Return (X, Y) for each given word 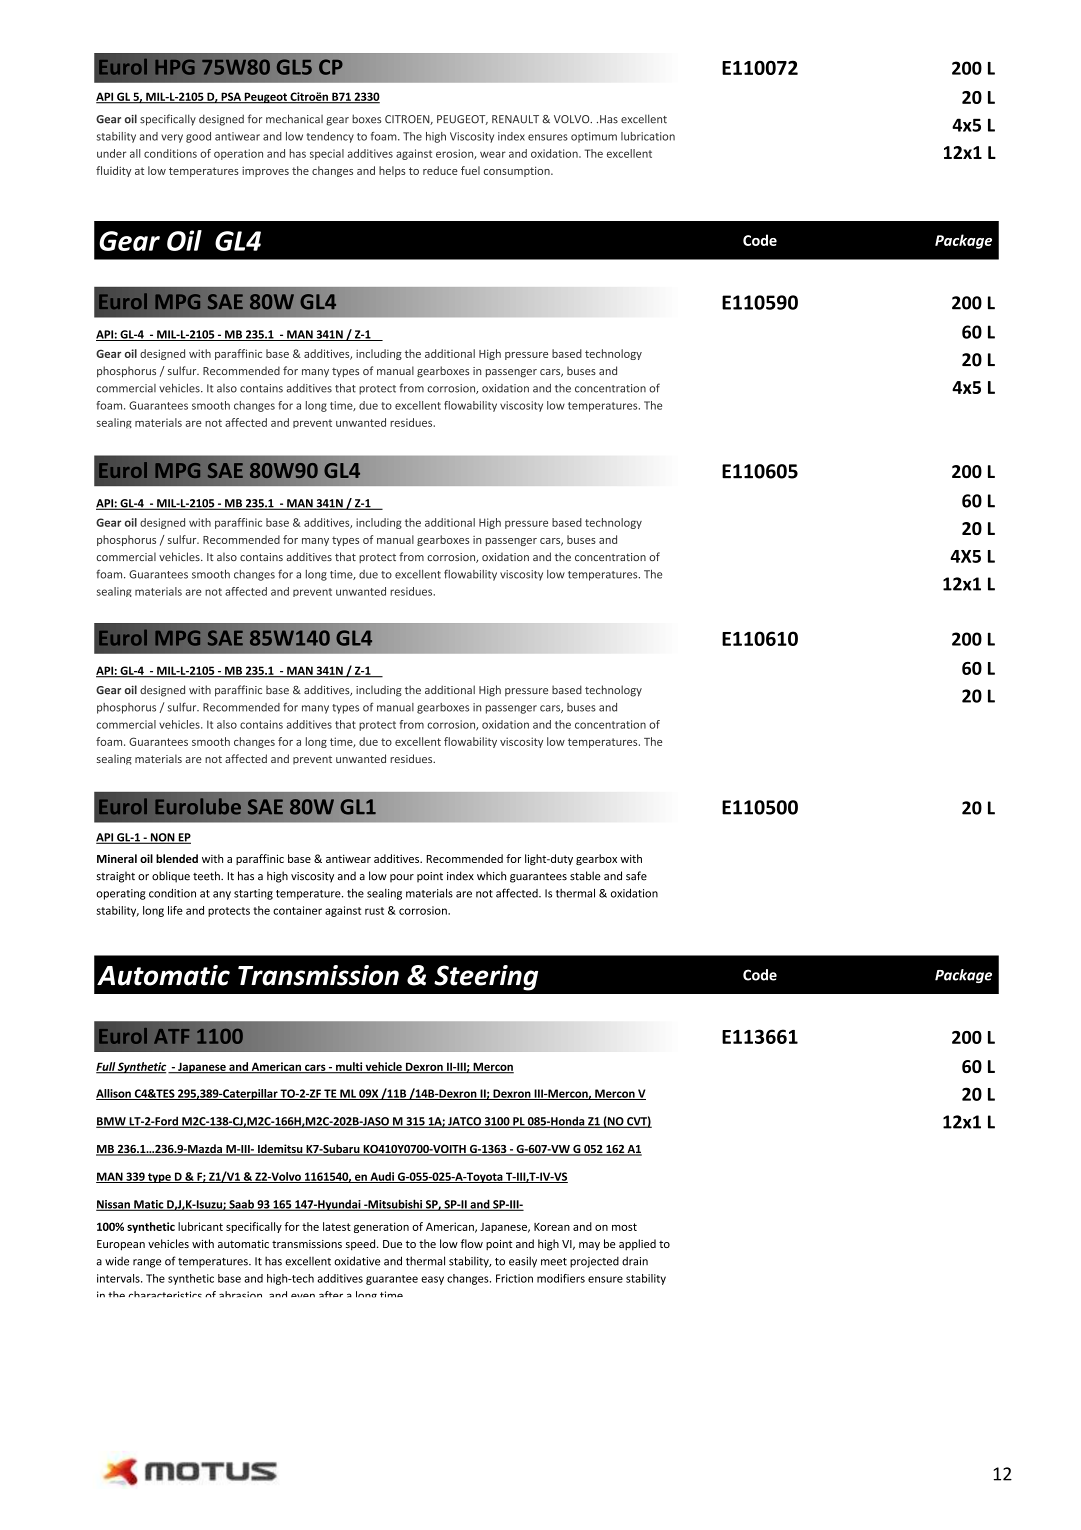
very (172, 138)
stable (585, 876)
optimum (594, 137)
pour (402, 878)
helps (392, 171)
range (147, 1263)
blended (177, 858)
